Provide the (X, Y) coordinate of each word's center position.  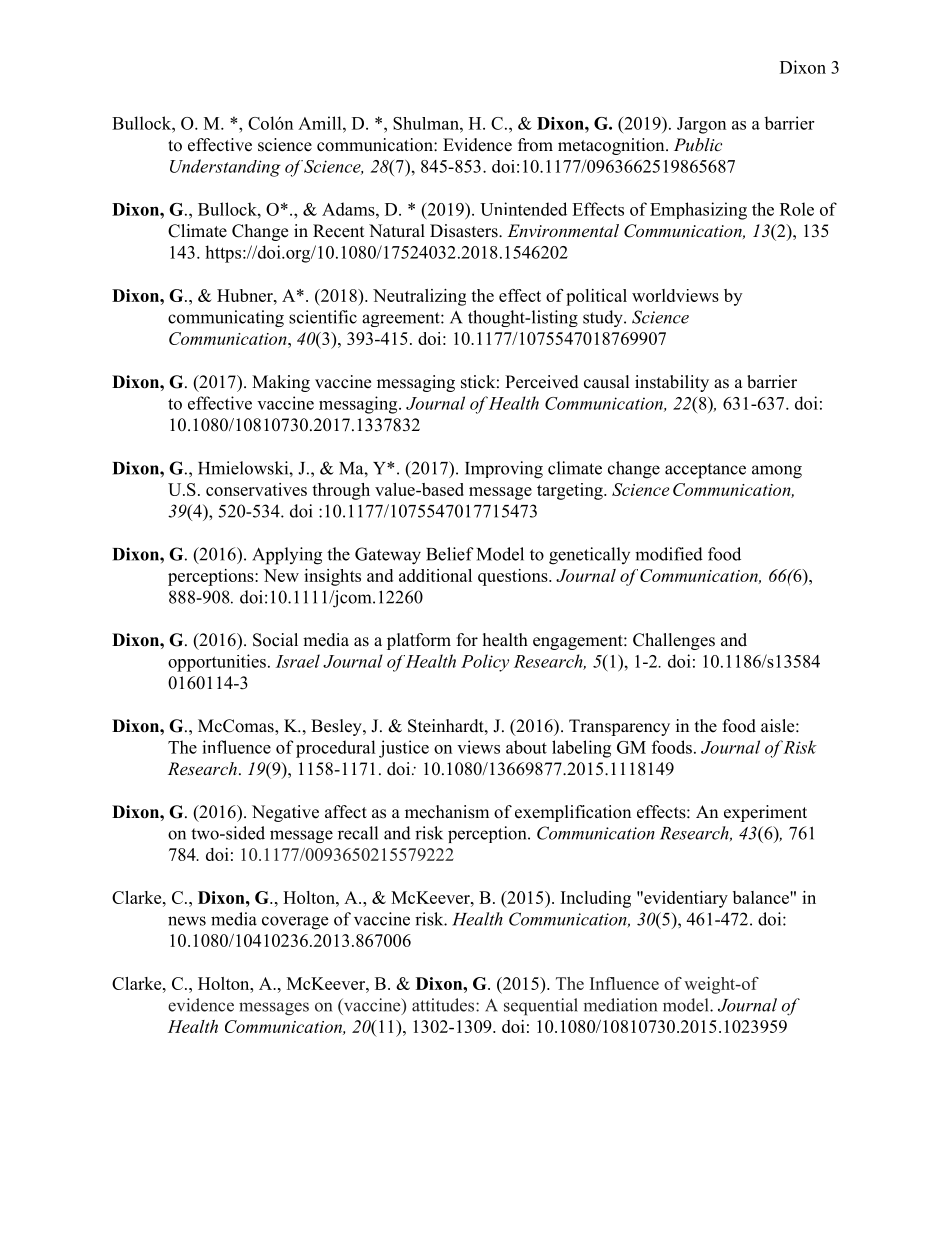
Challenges (674, 641)
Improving (504, 470)
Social (275, 640)
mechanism (447, 812)
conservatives (256, 489)
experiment (765, 813)
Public (698, 144)
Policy (485, 663)
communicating (226, 318)
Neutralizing (419, 297)
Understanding (225, 168)
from (535, 145)
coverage (295, 923)
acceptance (705, 471)
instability (672, 383)
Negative (285, 813)
